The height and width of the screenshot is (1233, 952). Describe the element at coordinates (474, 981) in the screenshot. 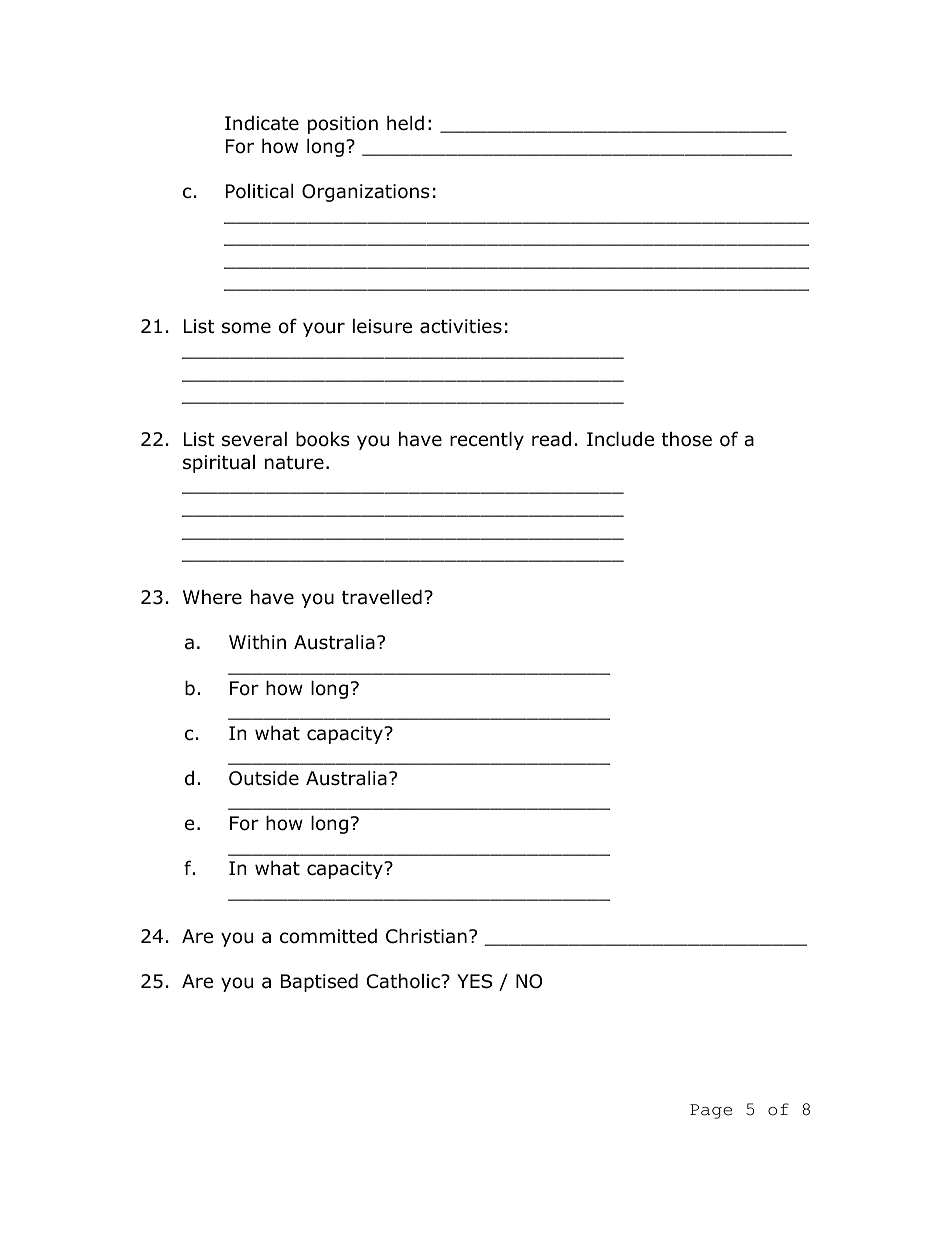

I see `YES` at that location.
